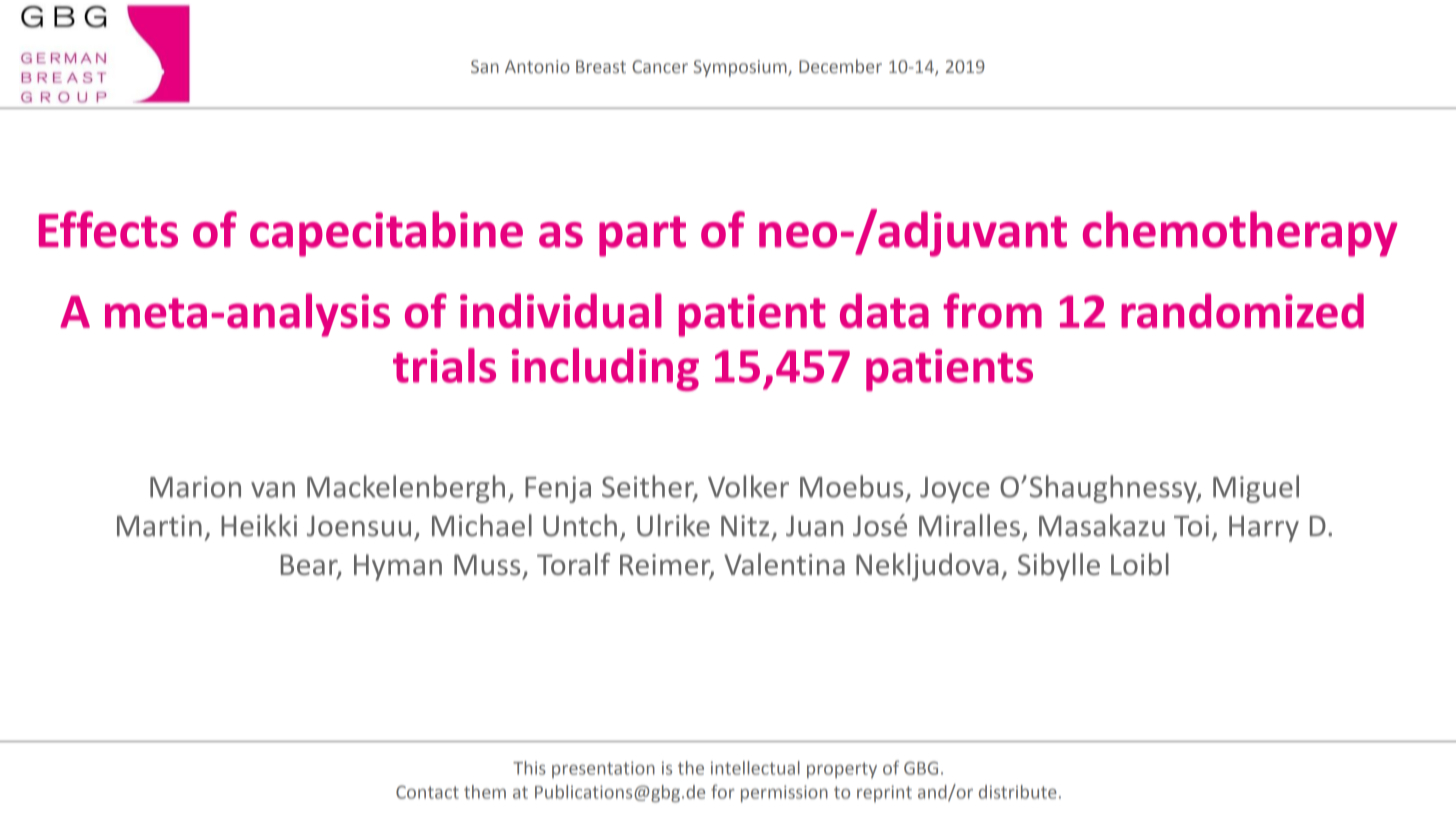  Describe the element at coordinates (1256, 489) in the document. I see `Miguel` at that location.
